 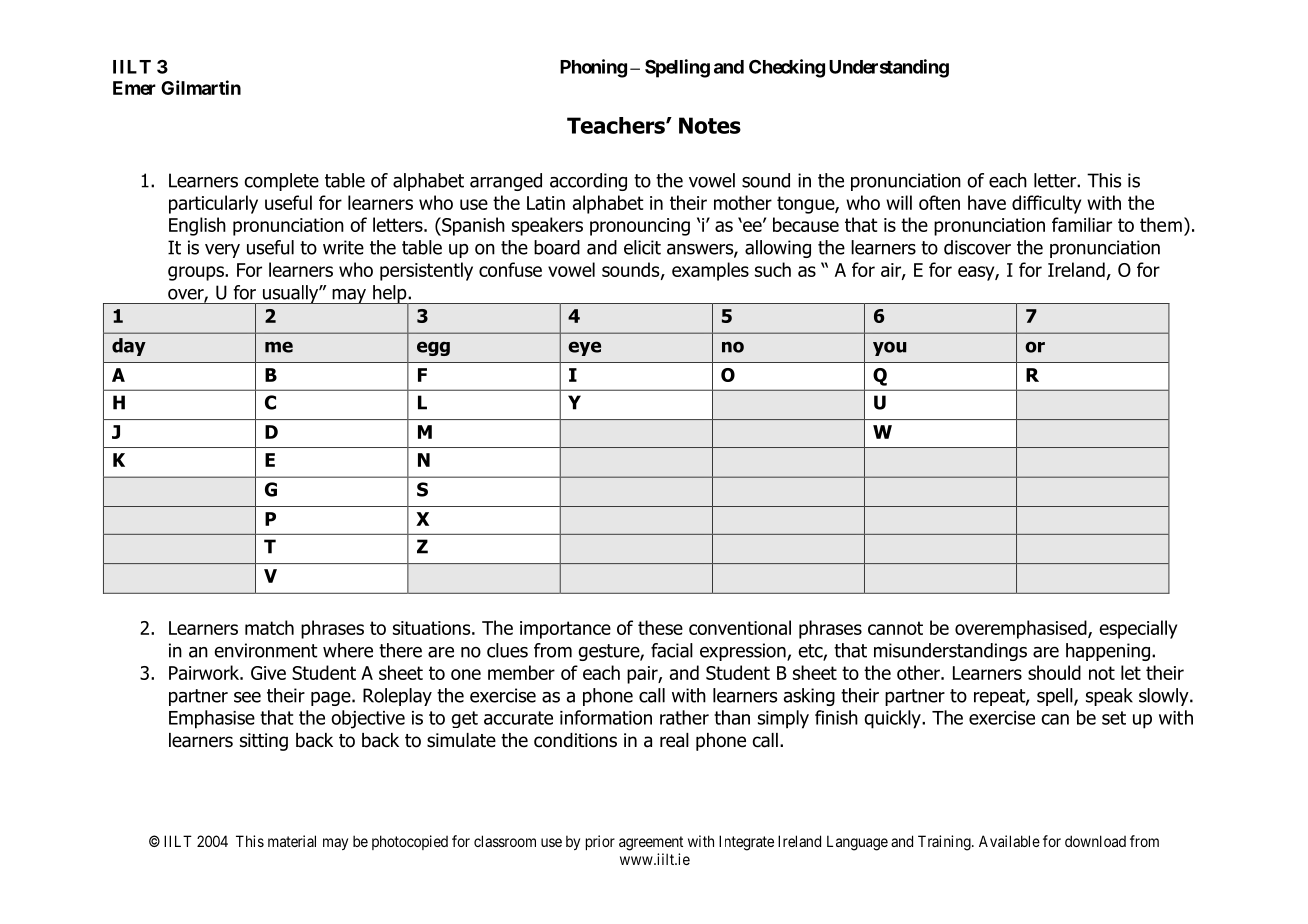 What do you see at coordinates (281, 182) in the screenshot?
I see `complete` at bounding box center [281, 182].
